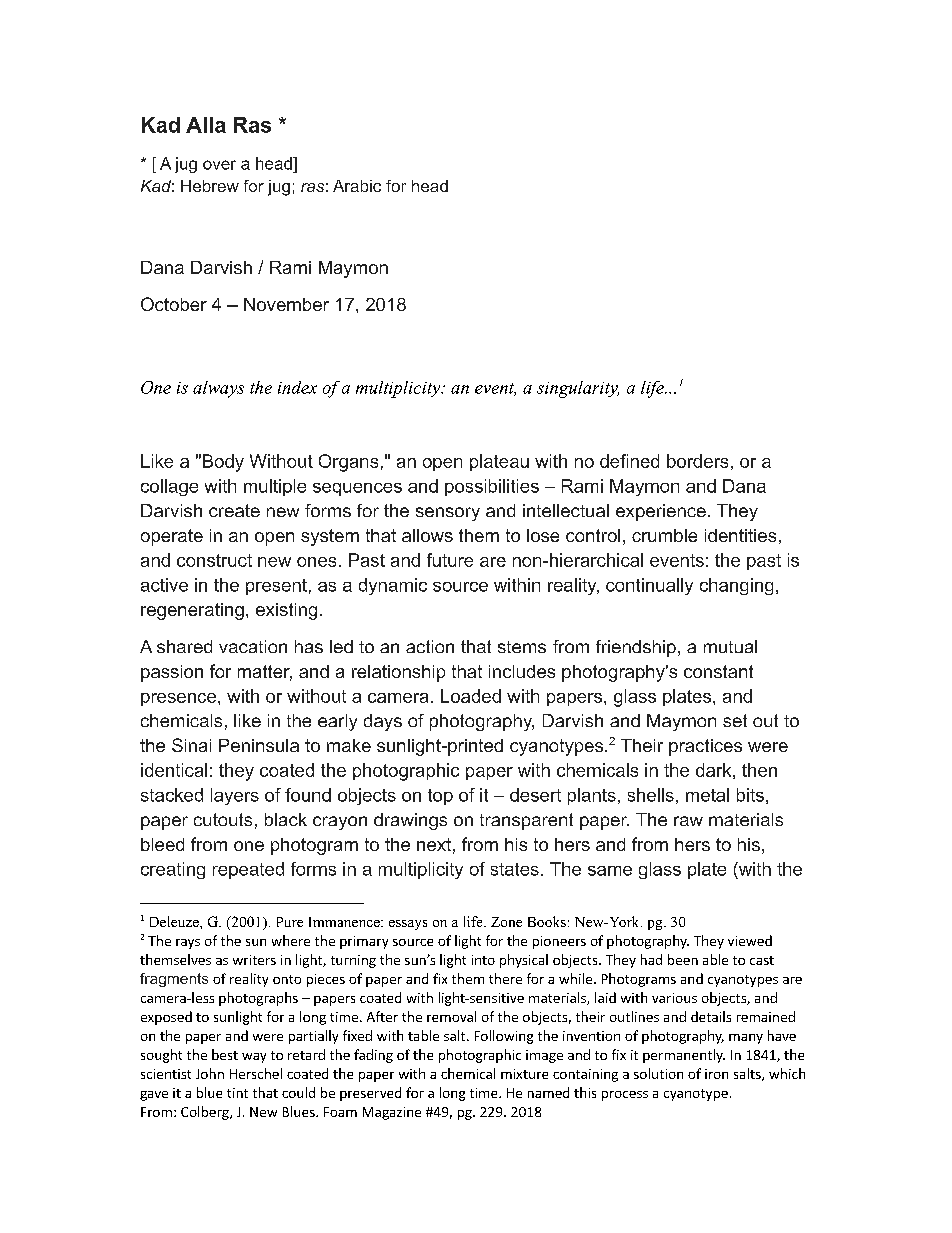 The height and width of the document is (1233, 952). I want to click on Arabic, so click(357, 186).
